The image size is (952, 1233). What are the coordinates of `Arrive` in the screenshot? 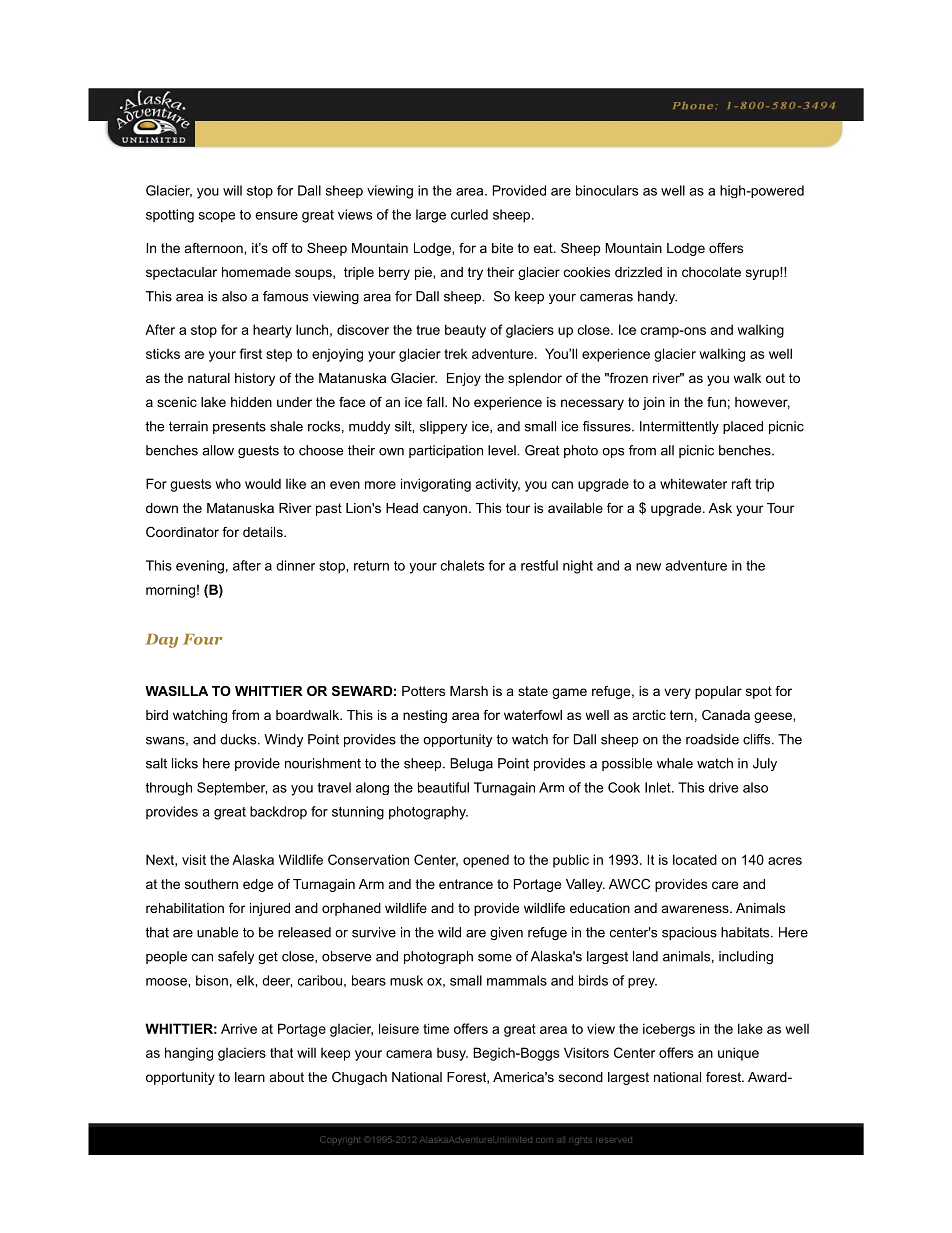 It's located at (239, 1028).
